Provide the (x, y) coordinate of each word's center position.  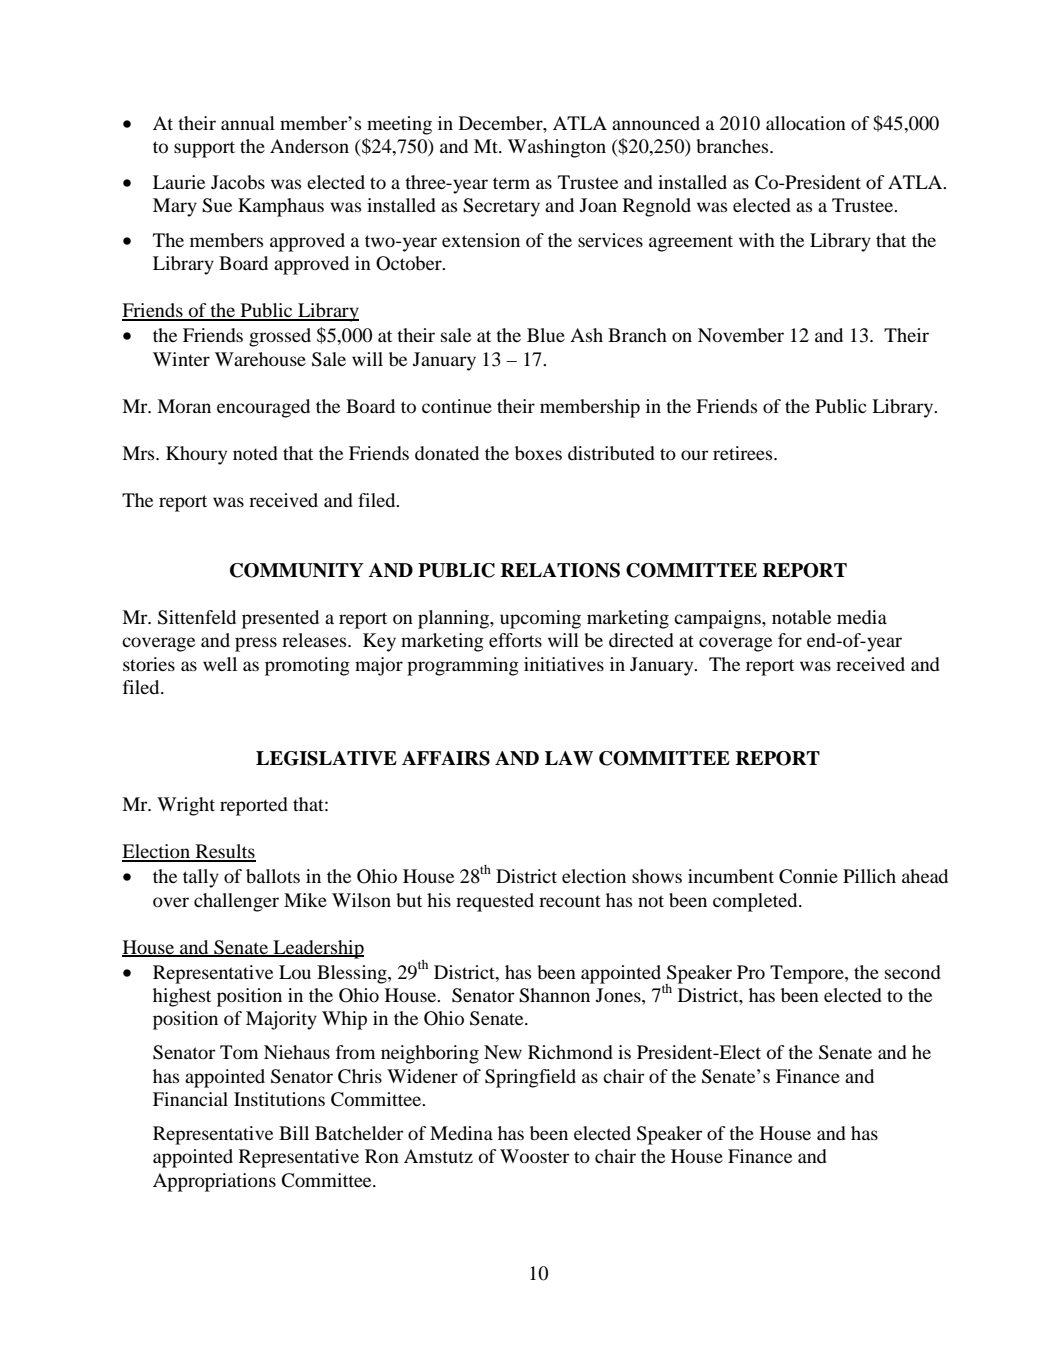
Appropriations (214, 1182)
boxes (538, 453)
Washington (557, 148)
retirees (744, 453)
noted (255, 453)
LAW (569, 758)
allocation (806, 123)
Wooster (535, 1156)
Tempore (808, 974)
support (204, 149)
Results (224, 852)
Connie (808, 876)
